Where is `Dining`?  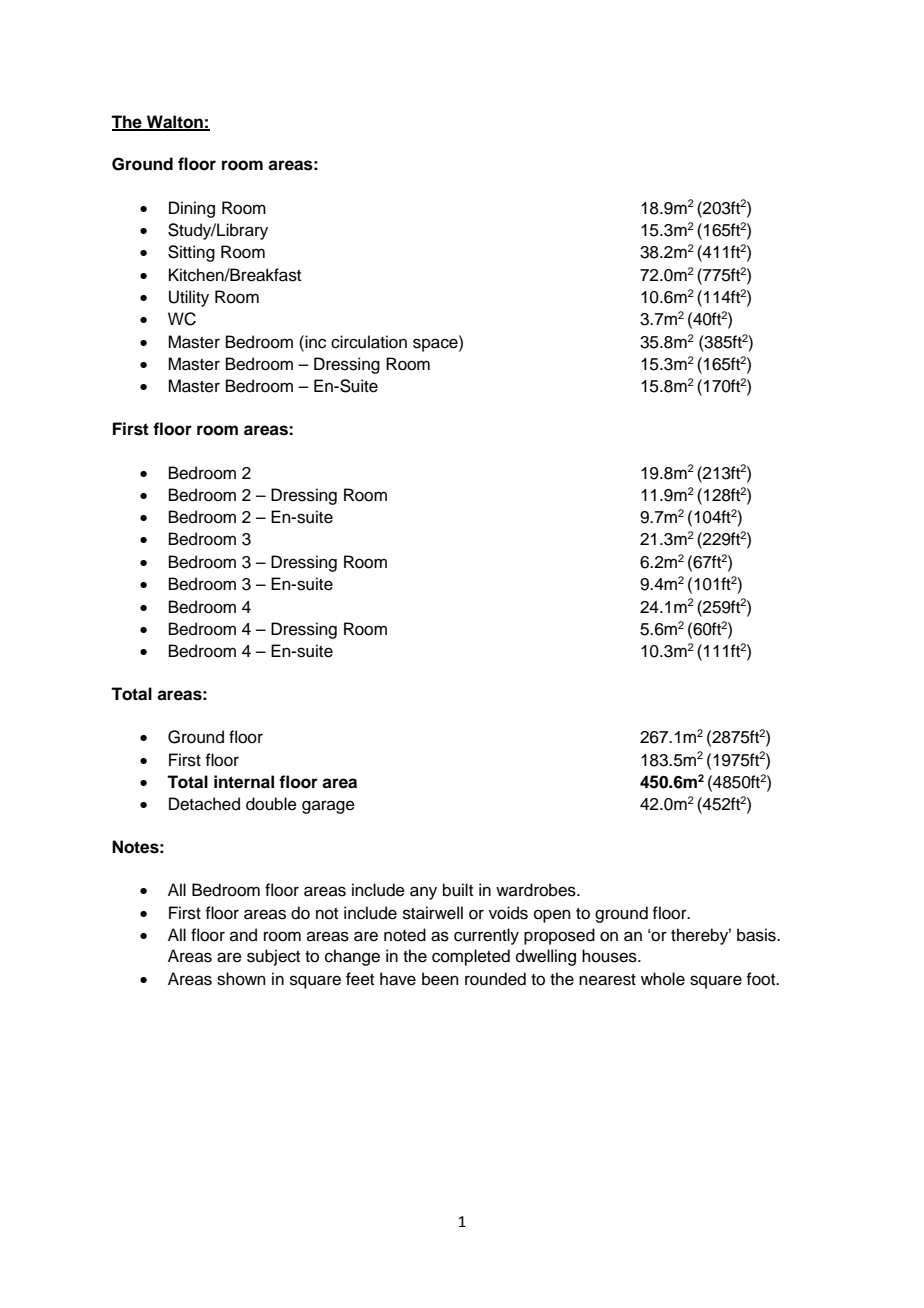
Dining is located at coordinates (192, 209).
